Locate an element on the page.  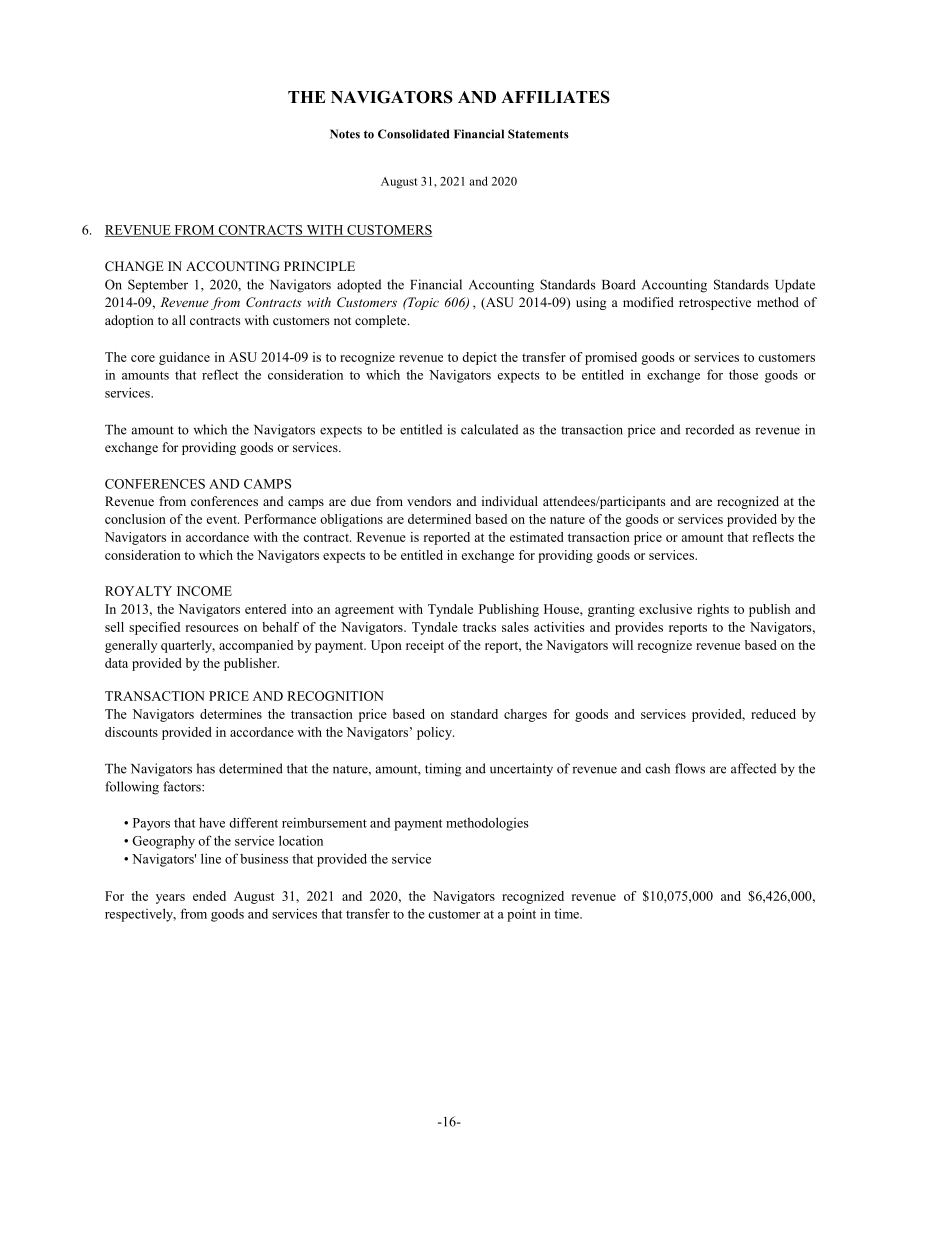
ended is located at coordinates (209, 896).
